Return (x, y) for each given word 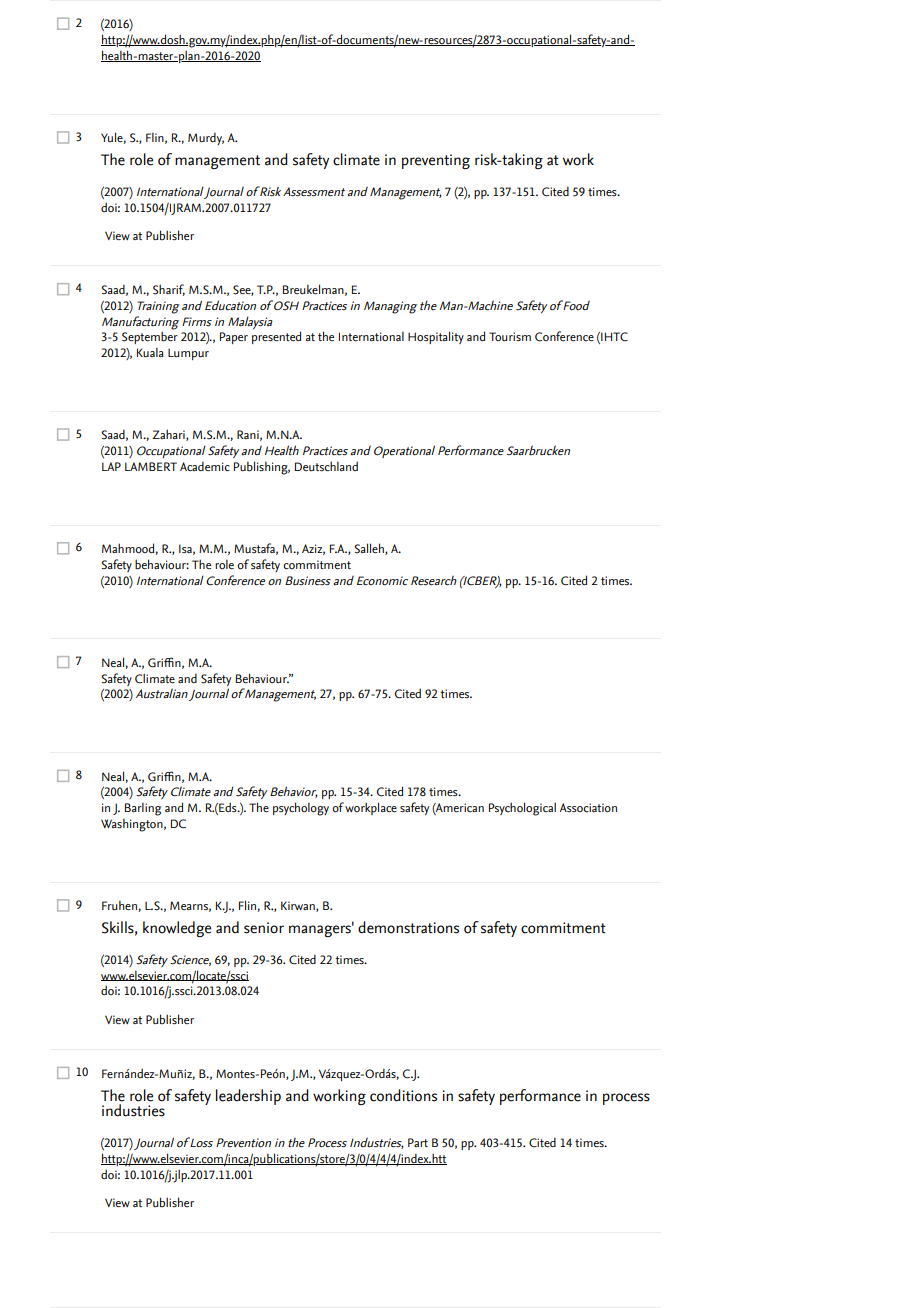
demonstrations (408, 927)
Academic (205, 466)
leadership (248, 1097)
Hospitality (436, 337)
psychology (301, 809)
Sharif (169, 290)
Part (418, 1142)
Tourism (510, 337)
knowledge (177, 929)
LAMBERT (151, 466)
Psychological (522, 809)
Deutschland (326, 466)
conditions (403, 1095)
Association (588, 808)
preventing (436, 162)
